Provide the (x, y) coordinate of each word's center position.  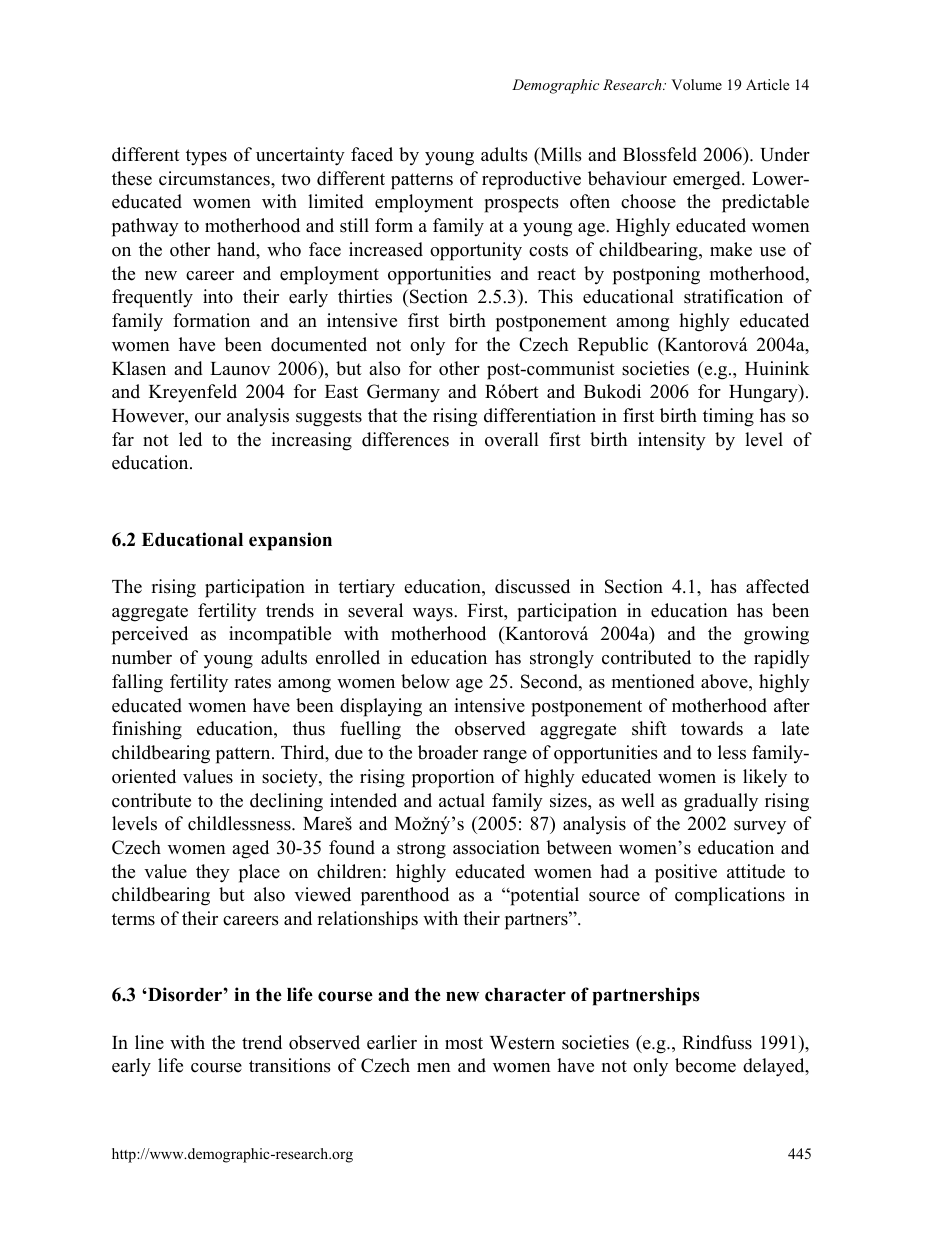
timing (728, 417)
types (206, 157)
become (705, 1065)
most (464, 1043)
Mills (560, 155)
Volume (696, 84)
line (149, 1042)
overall (512, 439)
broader (448, 752)
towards (712, 728)
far (123, 439)
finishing (147, 730)
